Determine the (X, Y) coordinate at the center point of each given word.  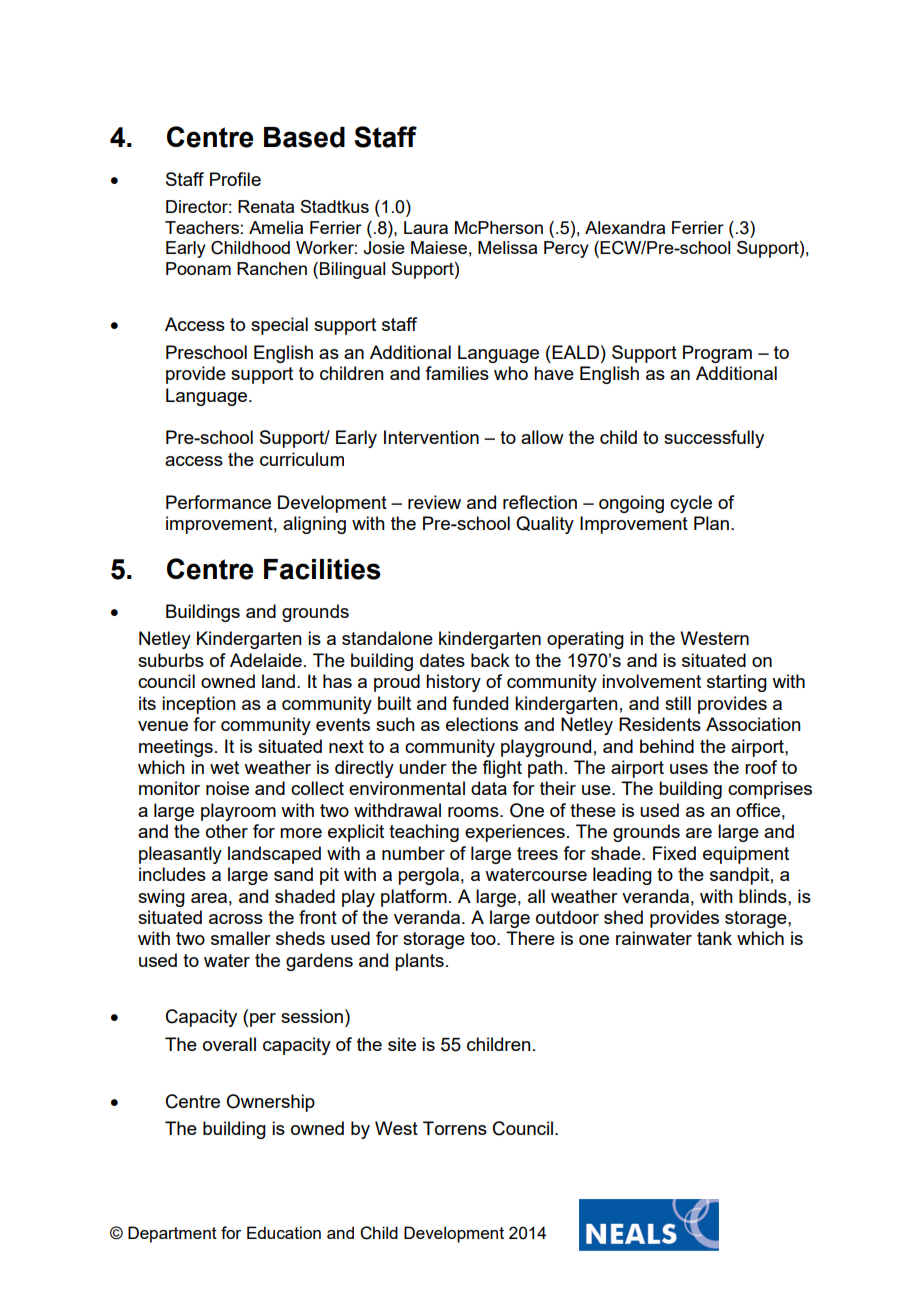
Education (284, 1232)
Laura (426, 227)
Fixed (674, 853)
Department (172, 1234)
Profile (235, 179)
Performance (218, 502)
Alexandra (625, 227)
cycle (691, 504)
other (227, 831)
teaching (424, 833)
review (434, 502)
